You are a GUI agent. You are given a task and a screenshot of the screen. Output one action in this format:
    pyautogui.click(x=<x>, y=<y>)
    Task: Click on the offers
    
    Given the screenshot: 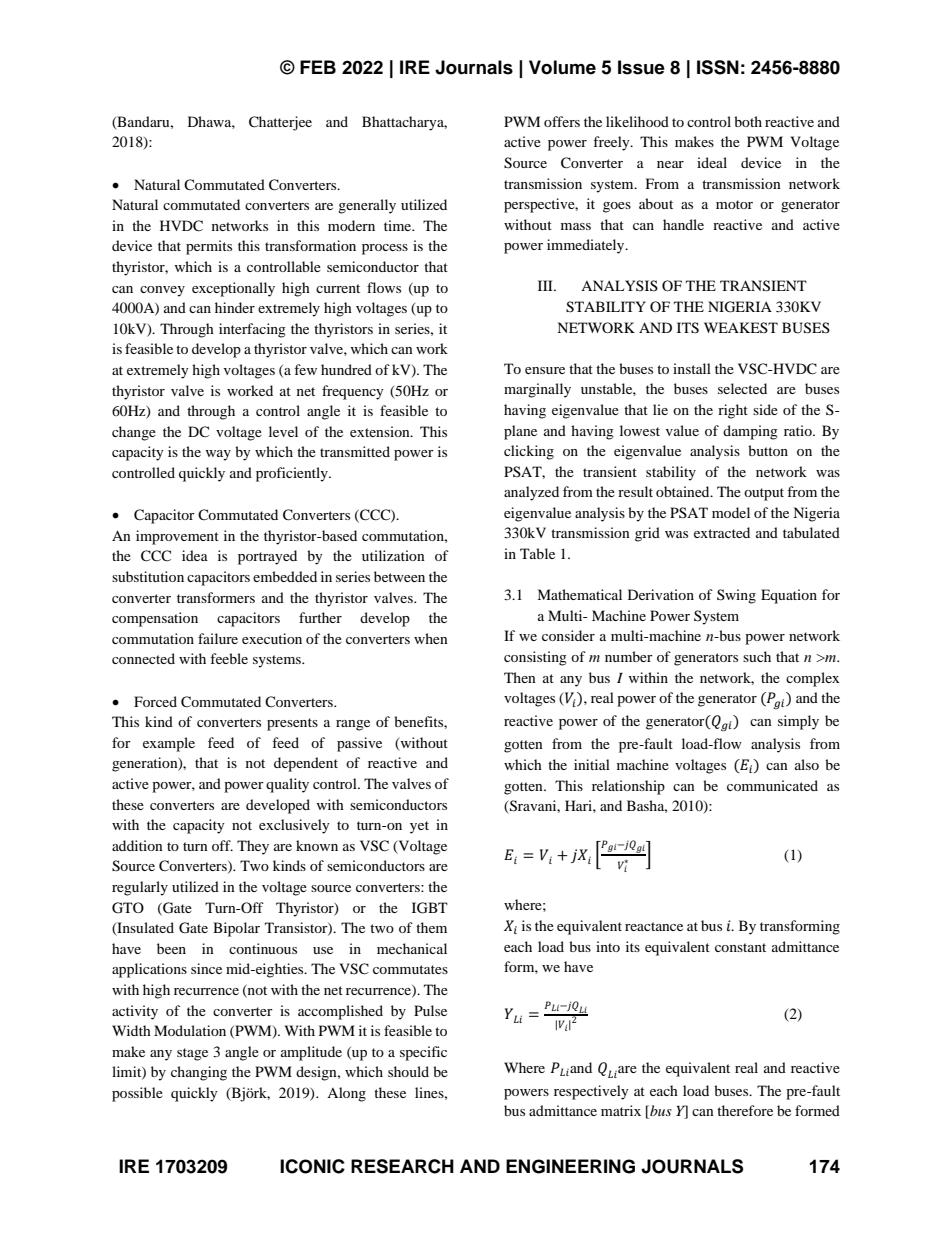 What is the action you would take?
    pyautogui.click(x=562, y=121)
